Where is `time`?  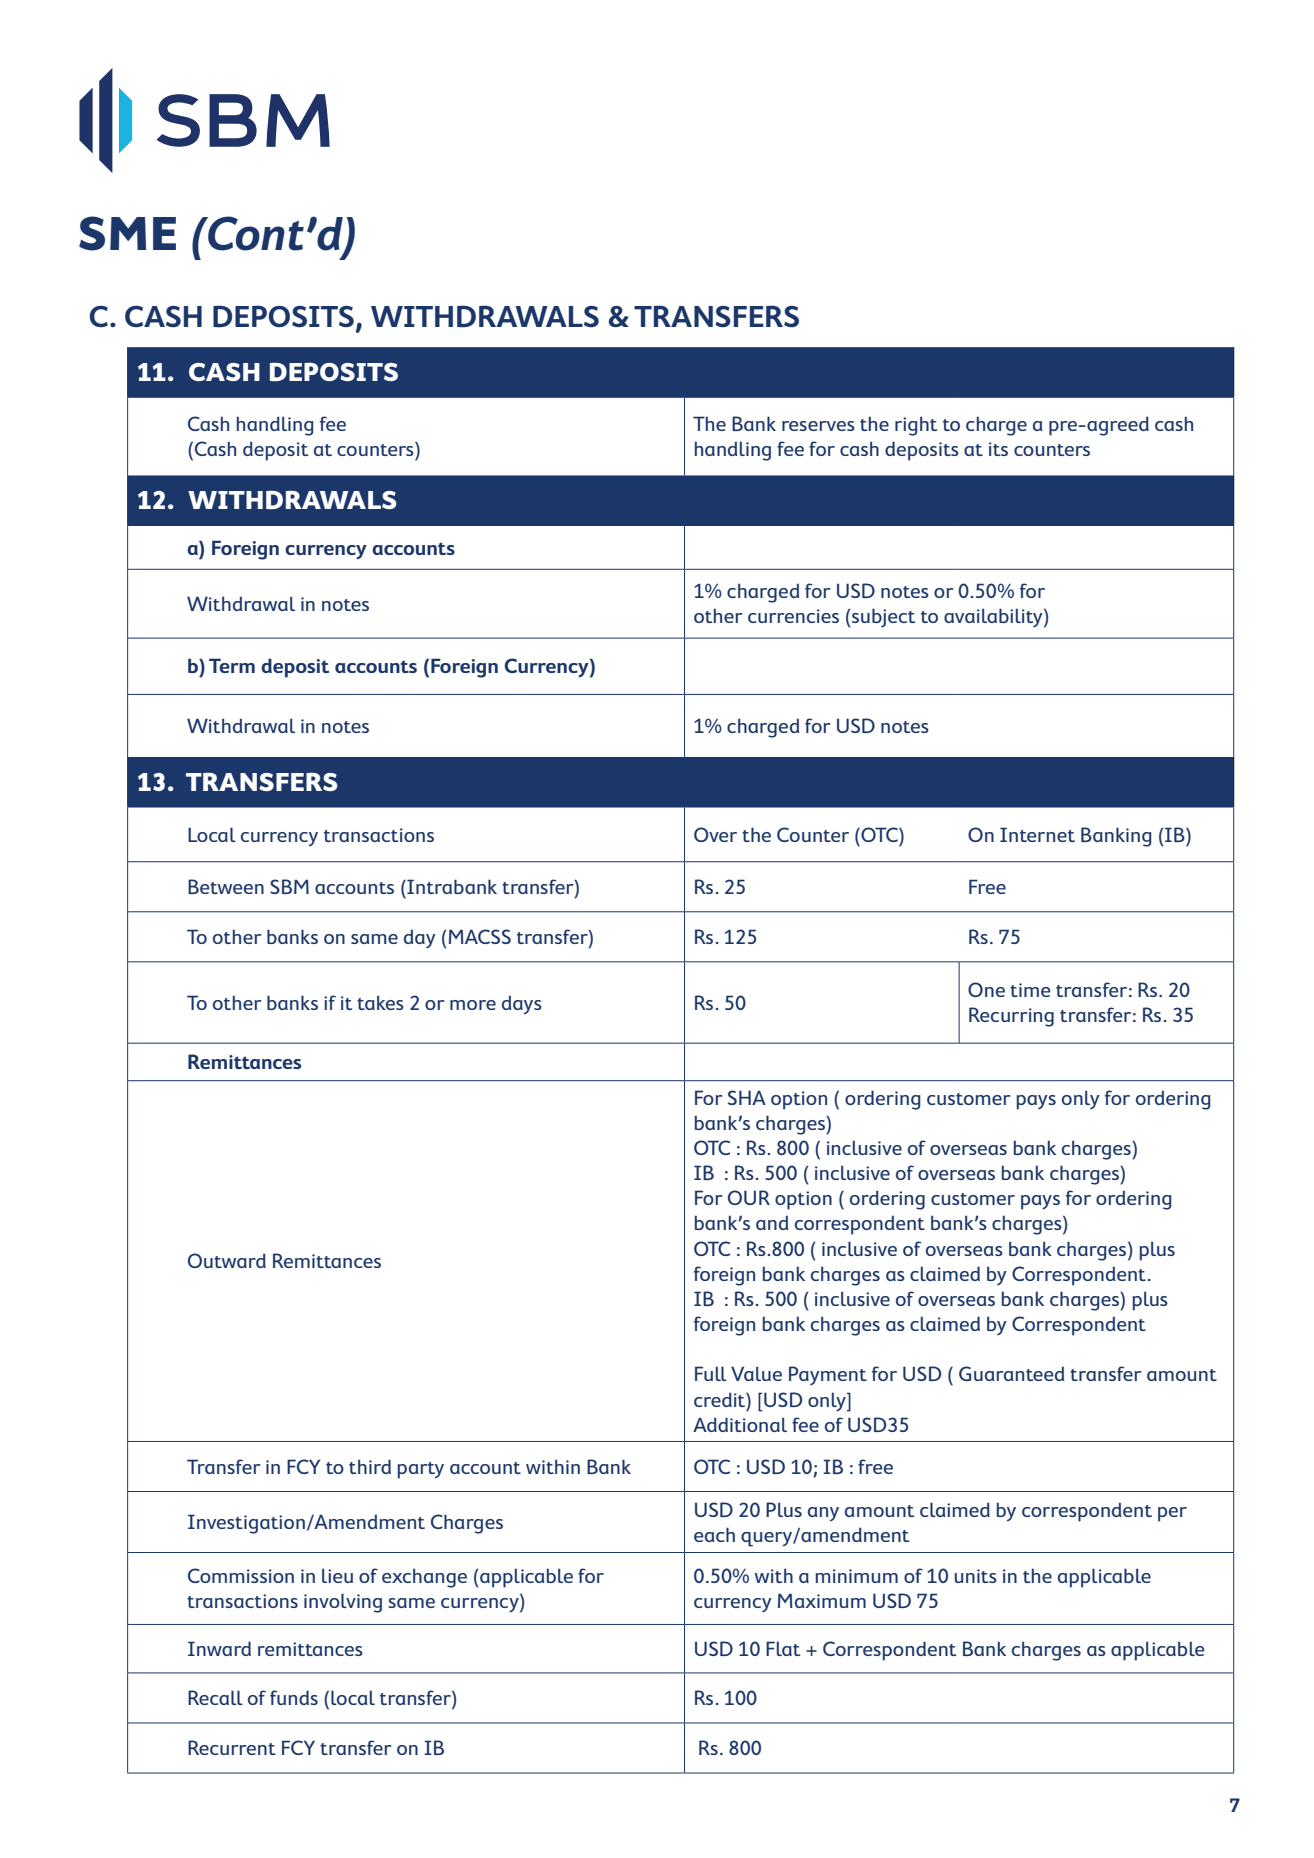 time is located at coordinates (1030, 990).
